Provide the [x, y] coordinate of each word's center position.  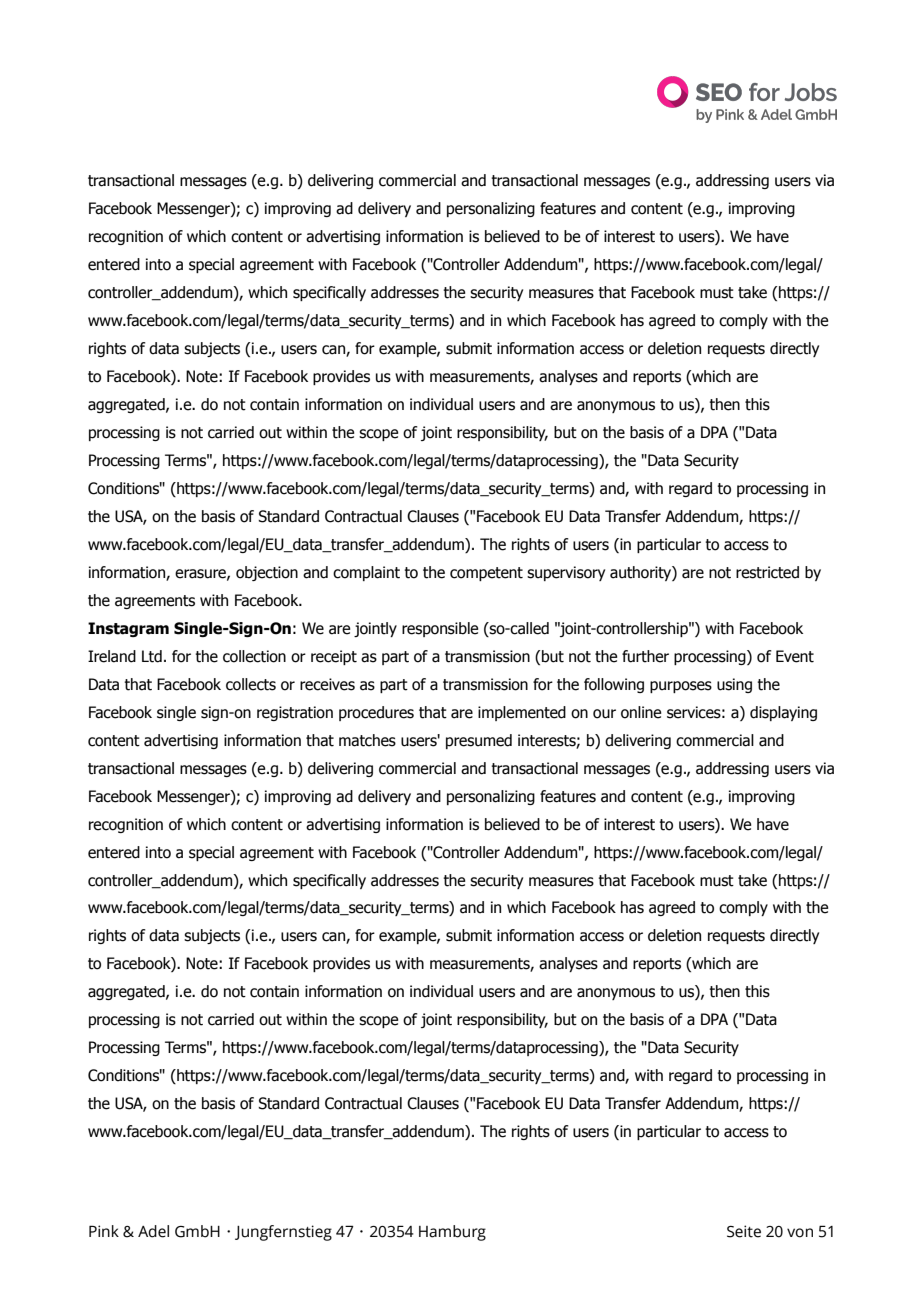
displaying [783, 713]
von [800, 1233]
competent [486, 574]
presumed [479, 741]
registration [295, 713]
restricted [767, 572]
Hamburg [452, 1233]
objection [267, 573]
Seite [744, 1231]
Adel [153, 1231]
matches [367, 740]
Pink [104, 1231]
